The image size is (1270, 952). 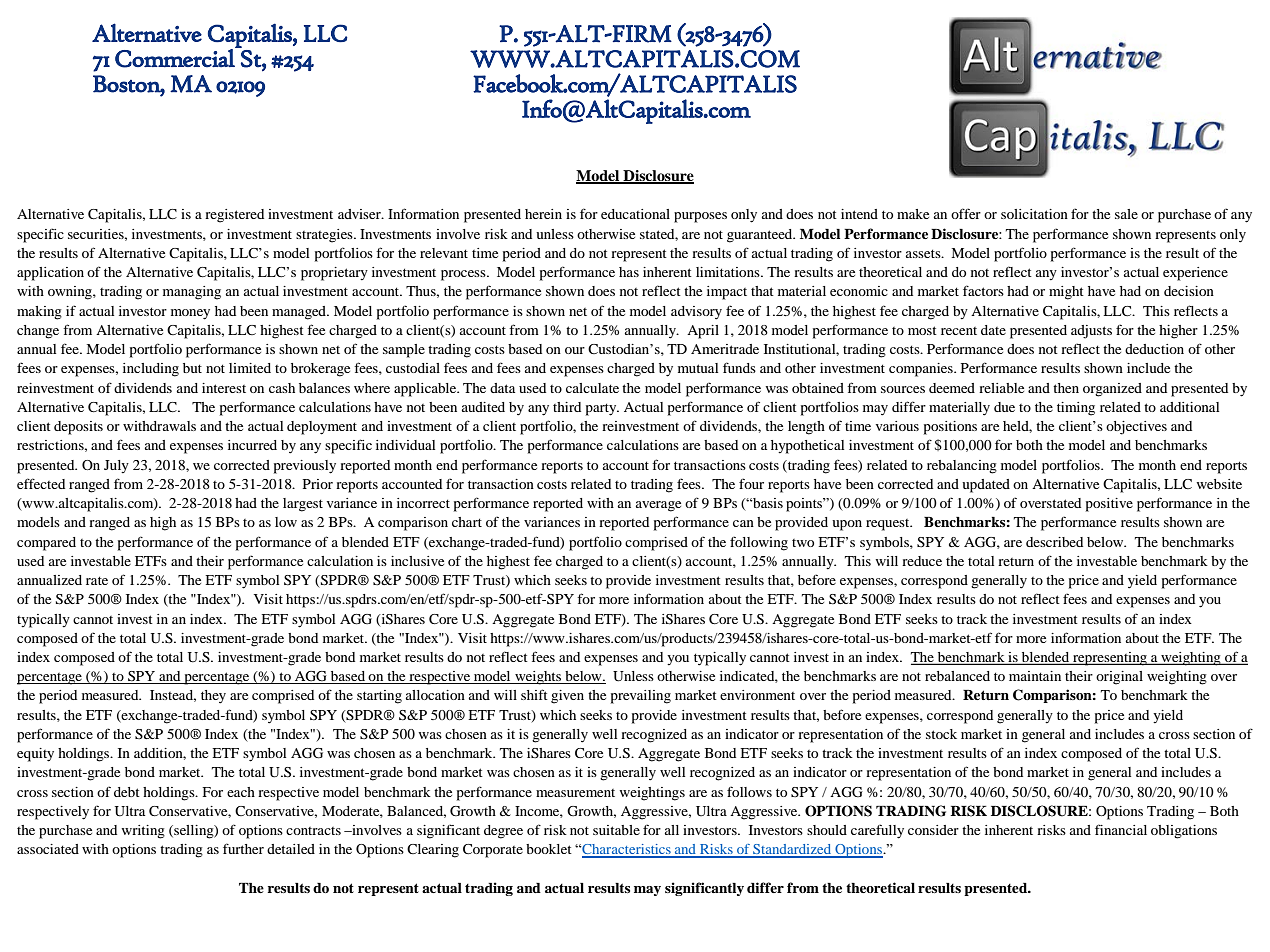 I want to click on money, so click(x=190, y=314).
